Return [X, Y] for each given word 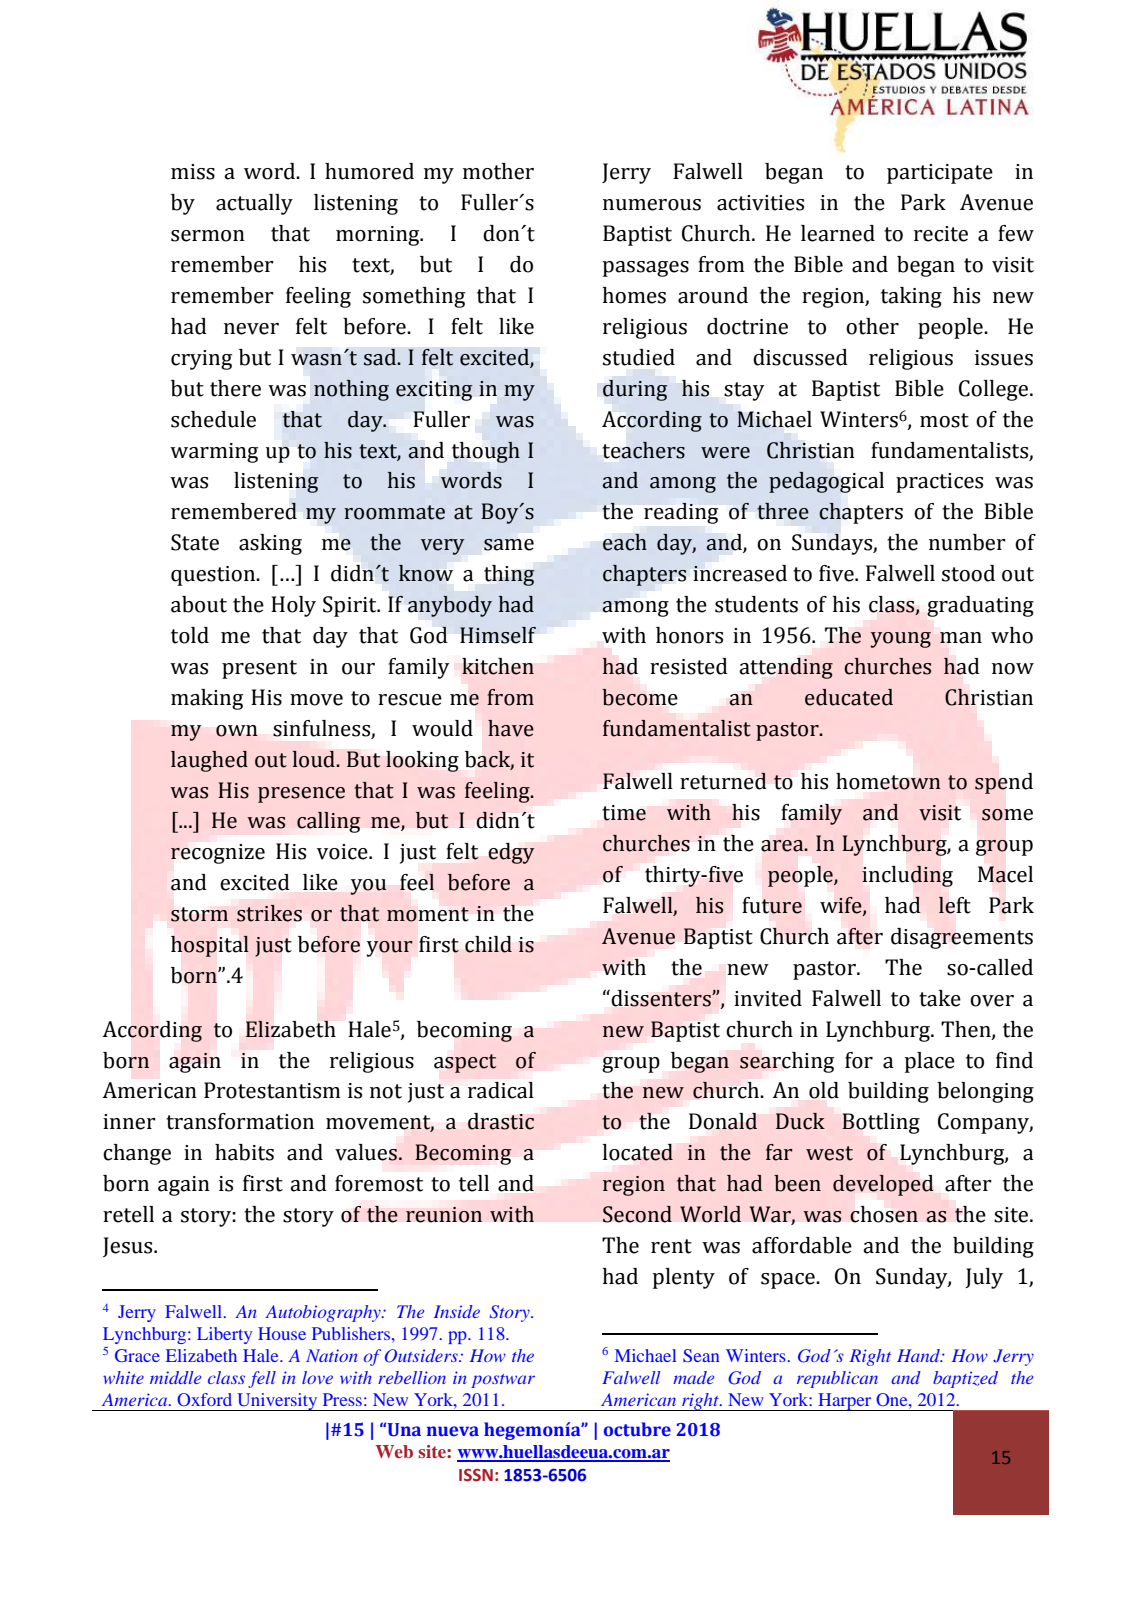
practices [939, 483]
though [486, 452]
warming [214, 453]
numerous [652, 205]
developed [883, 1185]
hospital [210, 946]
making [207, 699]
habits [244, 1152]
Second [637, 1214]
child [488, 944]
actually [254, 204]
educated [849, 697]
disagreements [962, 938]
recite [941, 234]
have [511, 728]
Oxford [204, 1399]
